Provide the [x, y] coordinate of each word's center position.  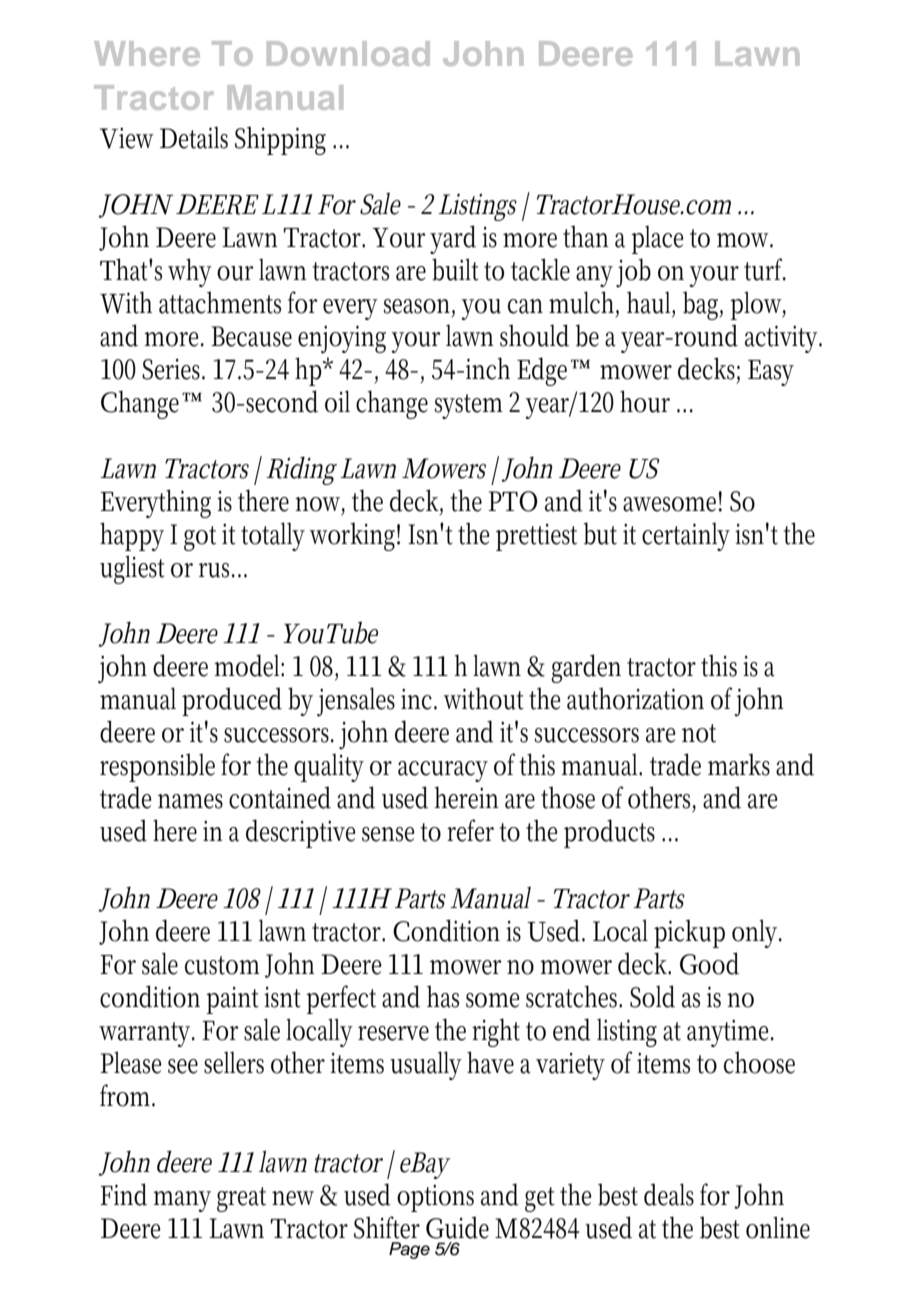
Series [173, 369]
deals [669, 1194]
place [657, 240]
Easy [771, 373]
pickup [689, 933]
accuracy [443, 771]
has [443, 996]
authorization [635, 698]
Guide [457, 1227]
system [469, 406]
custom [222, 965]
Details [194, 138]
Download [348, 53]
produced [232, 701]
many [182, 1201]
